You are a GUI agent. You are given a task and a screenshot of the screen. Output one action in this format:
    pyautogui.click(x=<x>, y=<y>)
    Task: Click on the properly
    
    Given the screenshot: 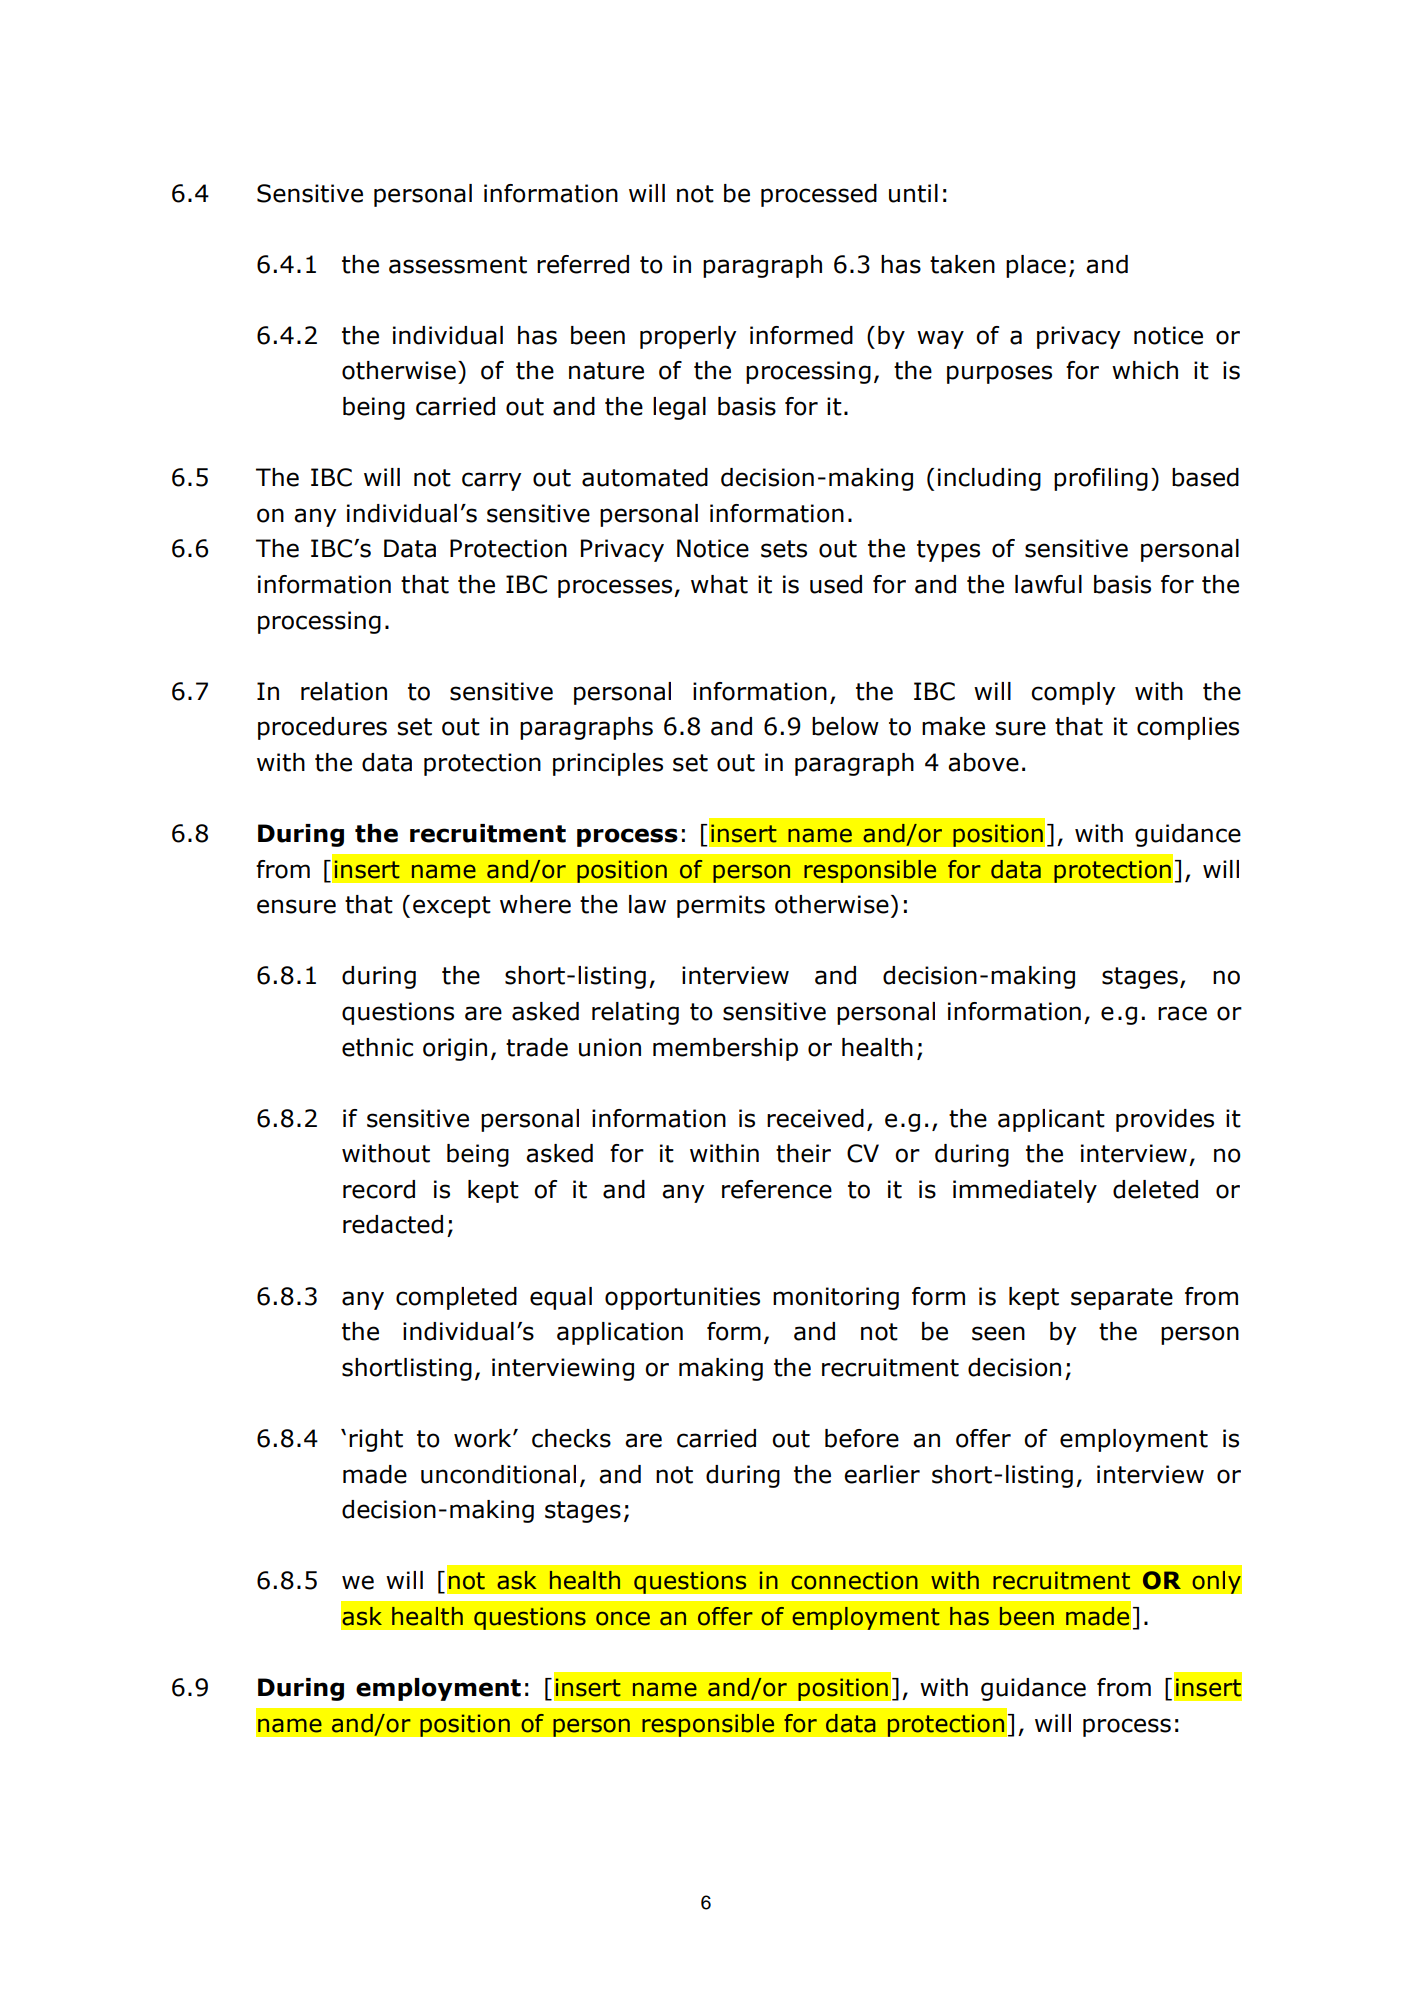 What is the action you would take?
    pyautogui.click(x=688, y=337)
